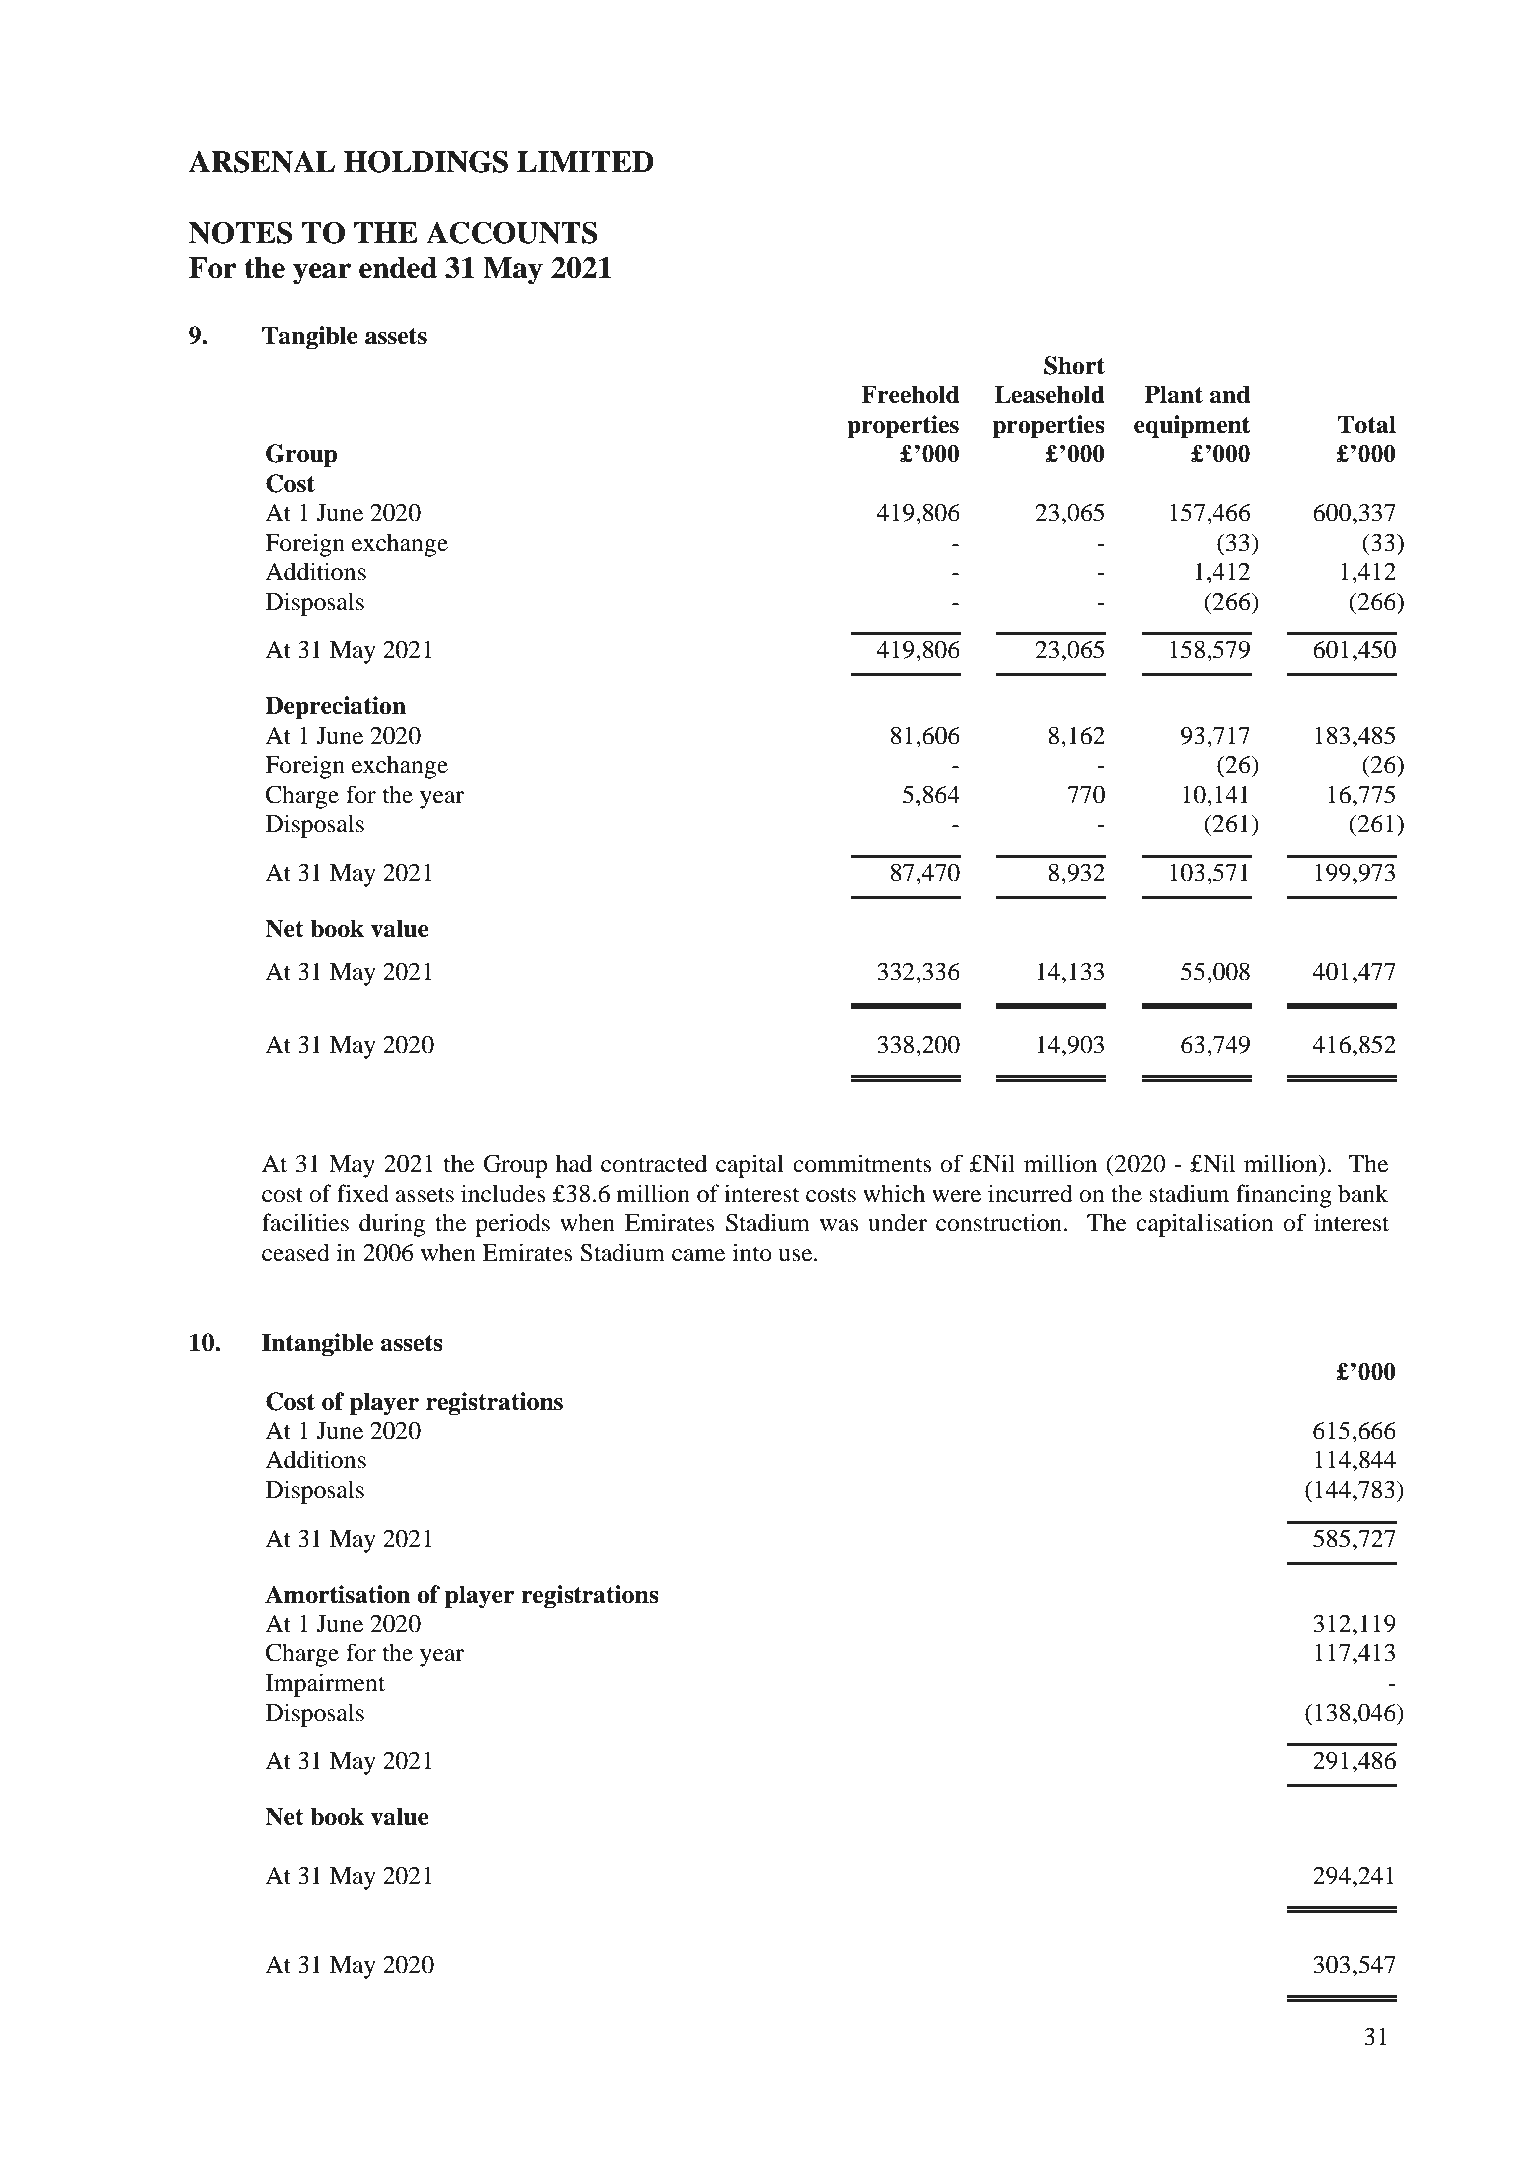  Describe the element at coordinates (1230, 394) in the image. I see `and` at that location.
